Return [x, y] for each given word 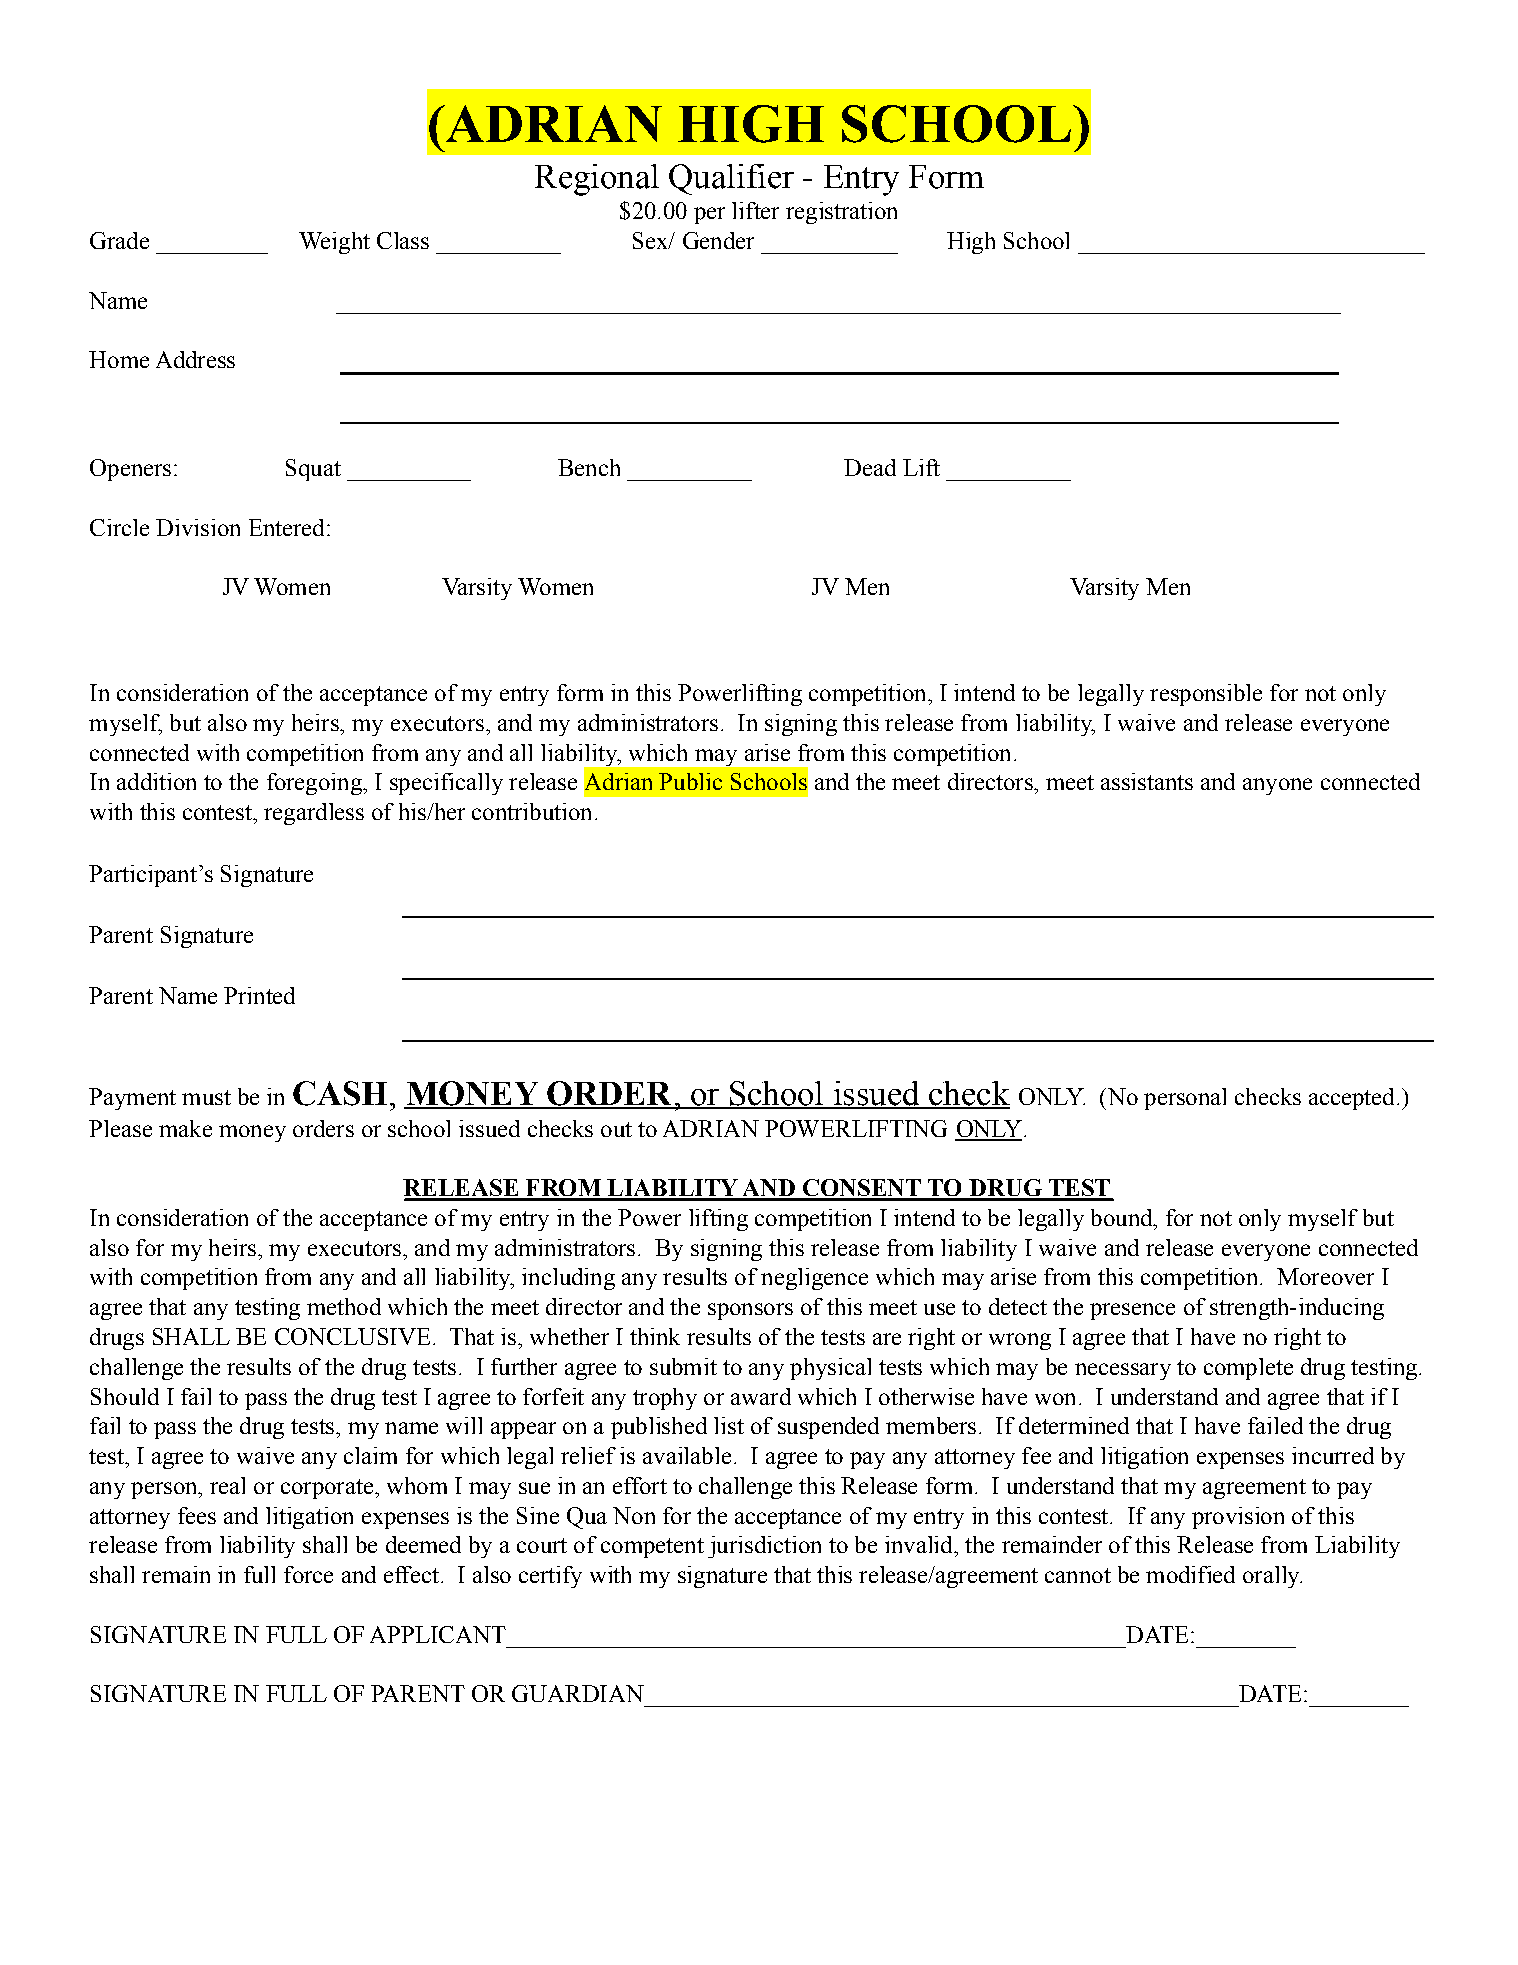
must [206, 1097]
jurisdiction [764, 1547]
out [616, 1129]
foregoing [315, 784]
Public [690, 781]
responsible [1206, 695]
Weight [334, 243]
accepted [1351, 1099]
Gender [718, 240]
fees [197, 1515]
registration [841, 213]
